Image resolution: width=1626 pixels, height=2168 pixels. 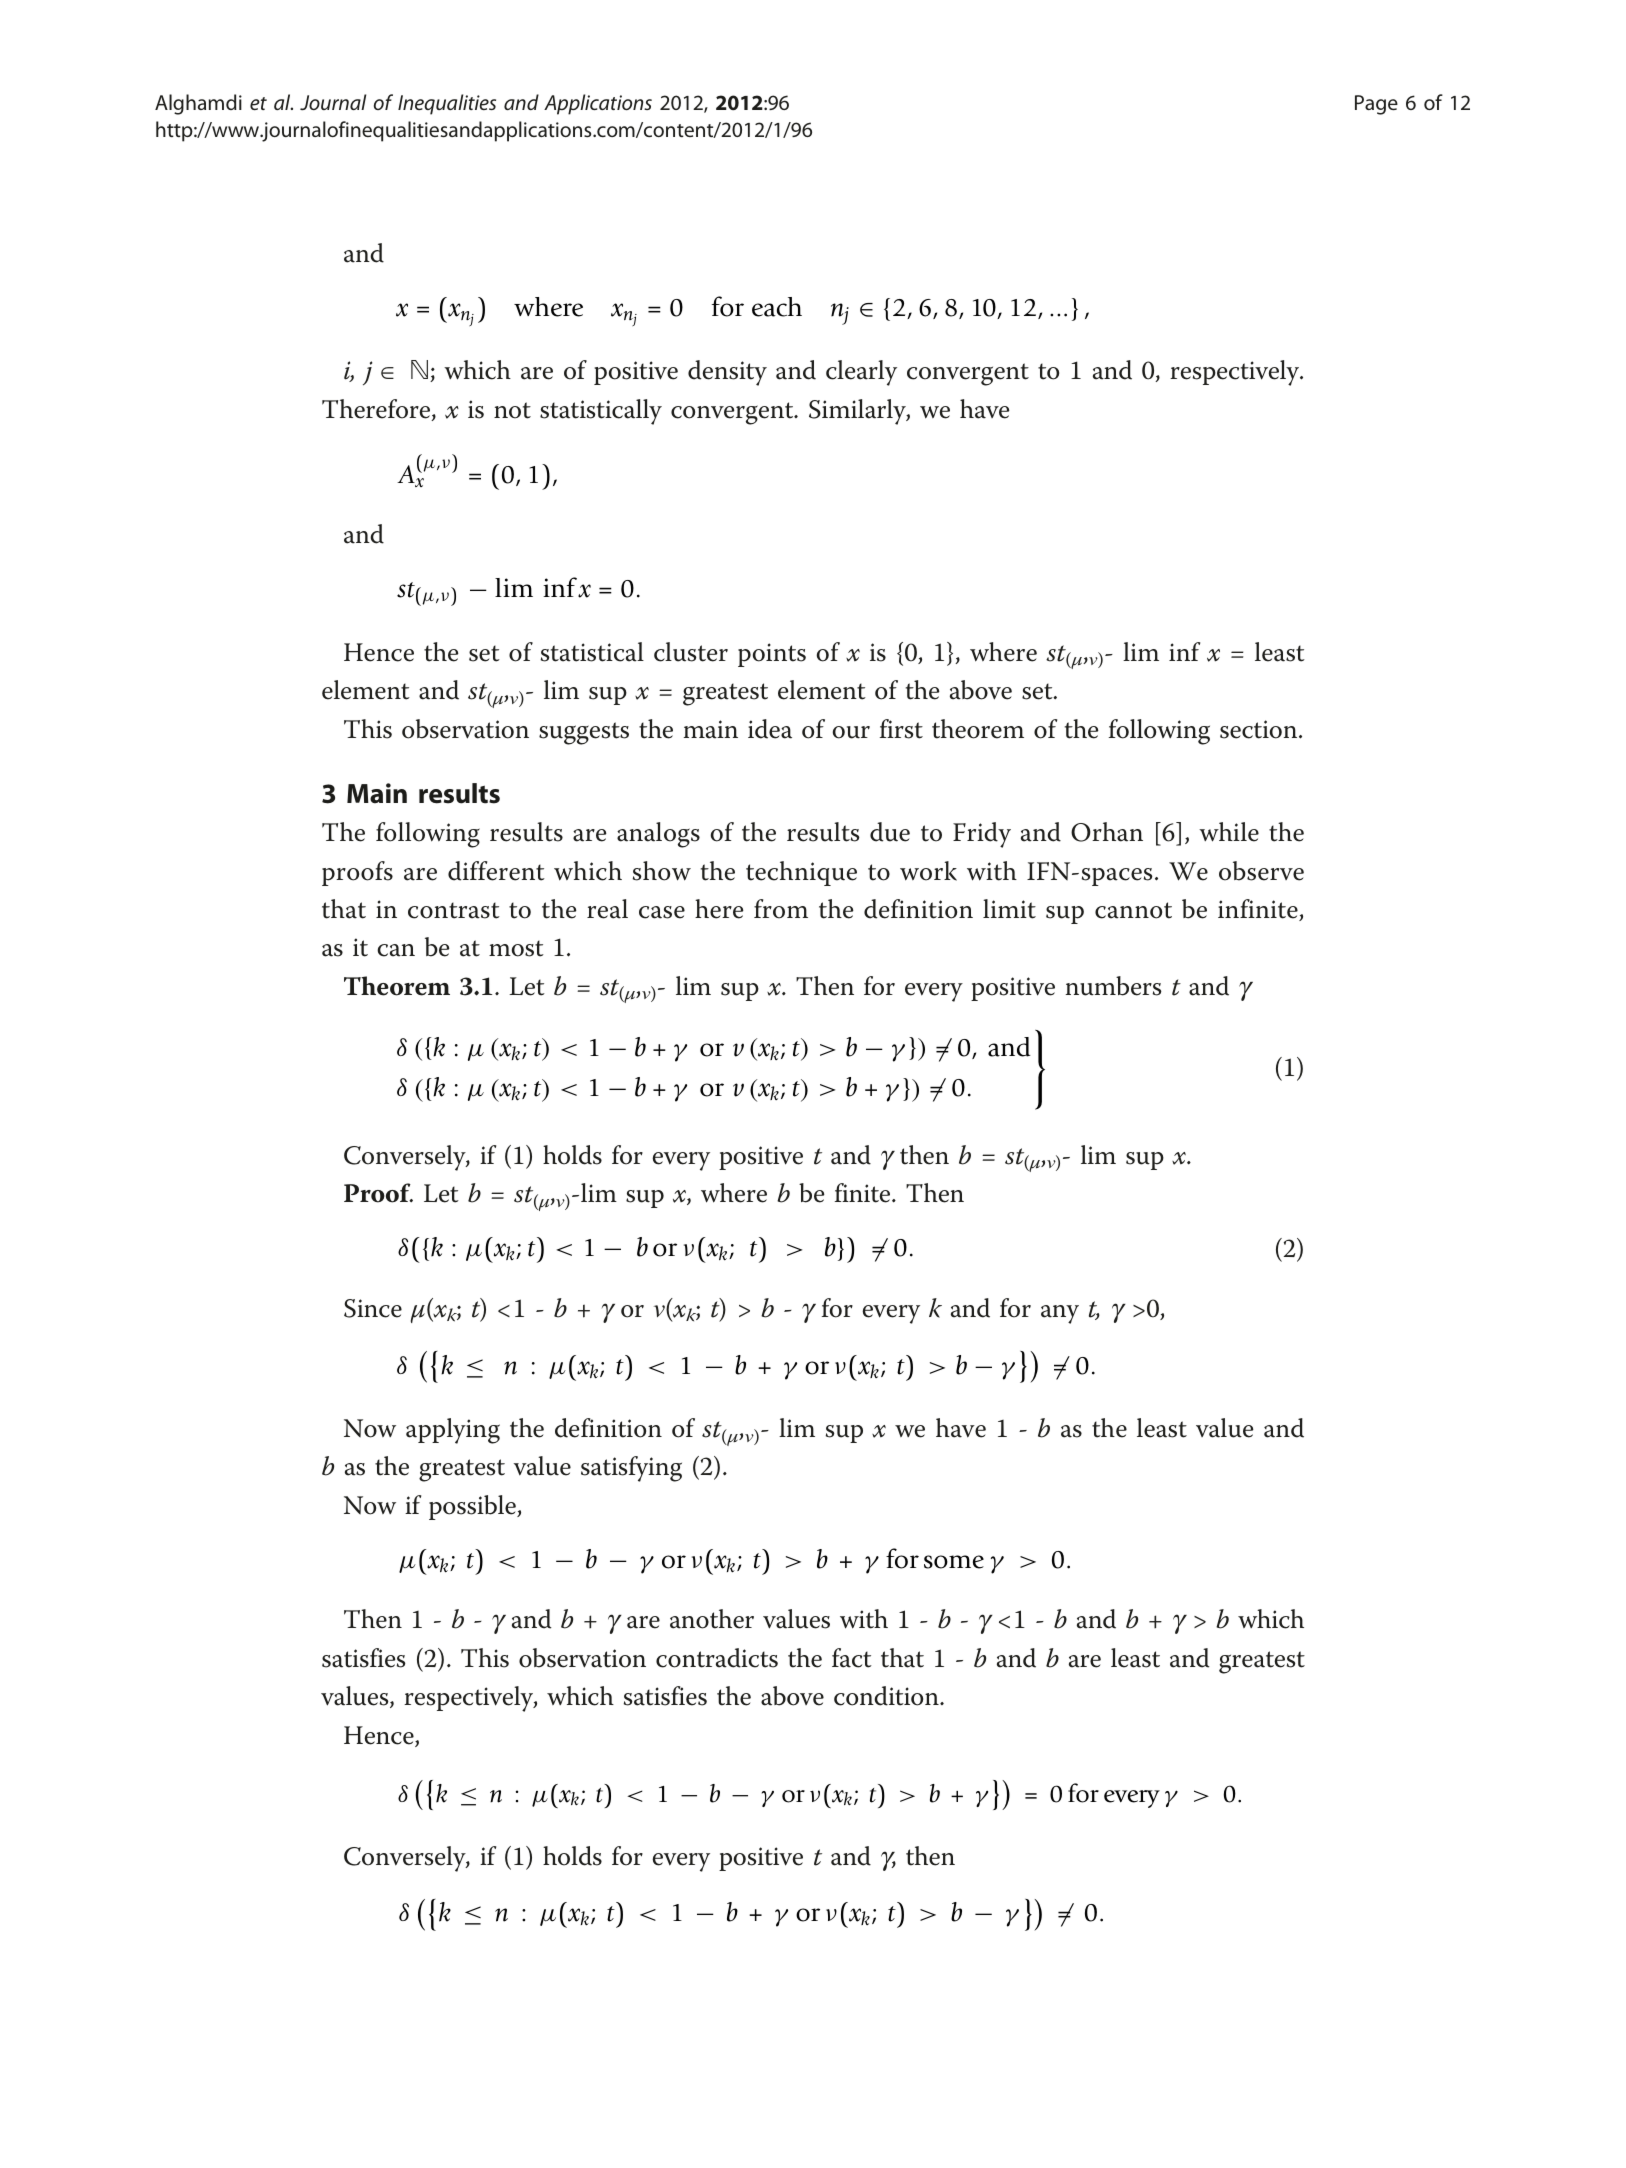 What do you see at coordinates (496, 871) in the screenshot?
I see `different` at bounding box center [496, 871].
